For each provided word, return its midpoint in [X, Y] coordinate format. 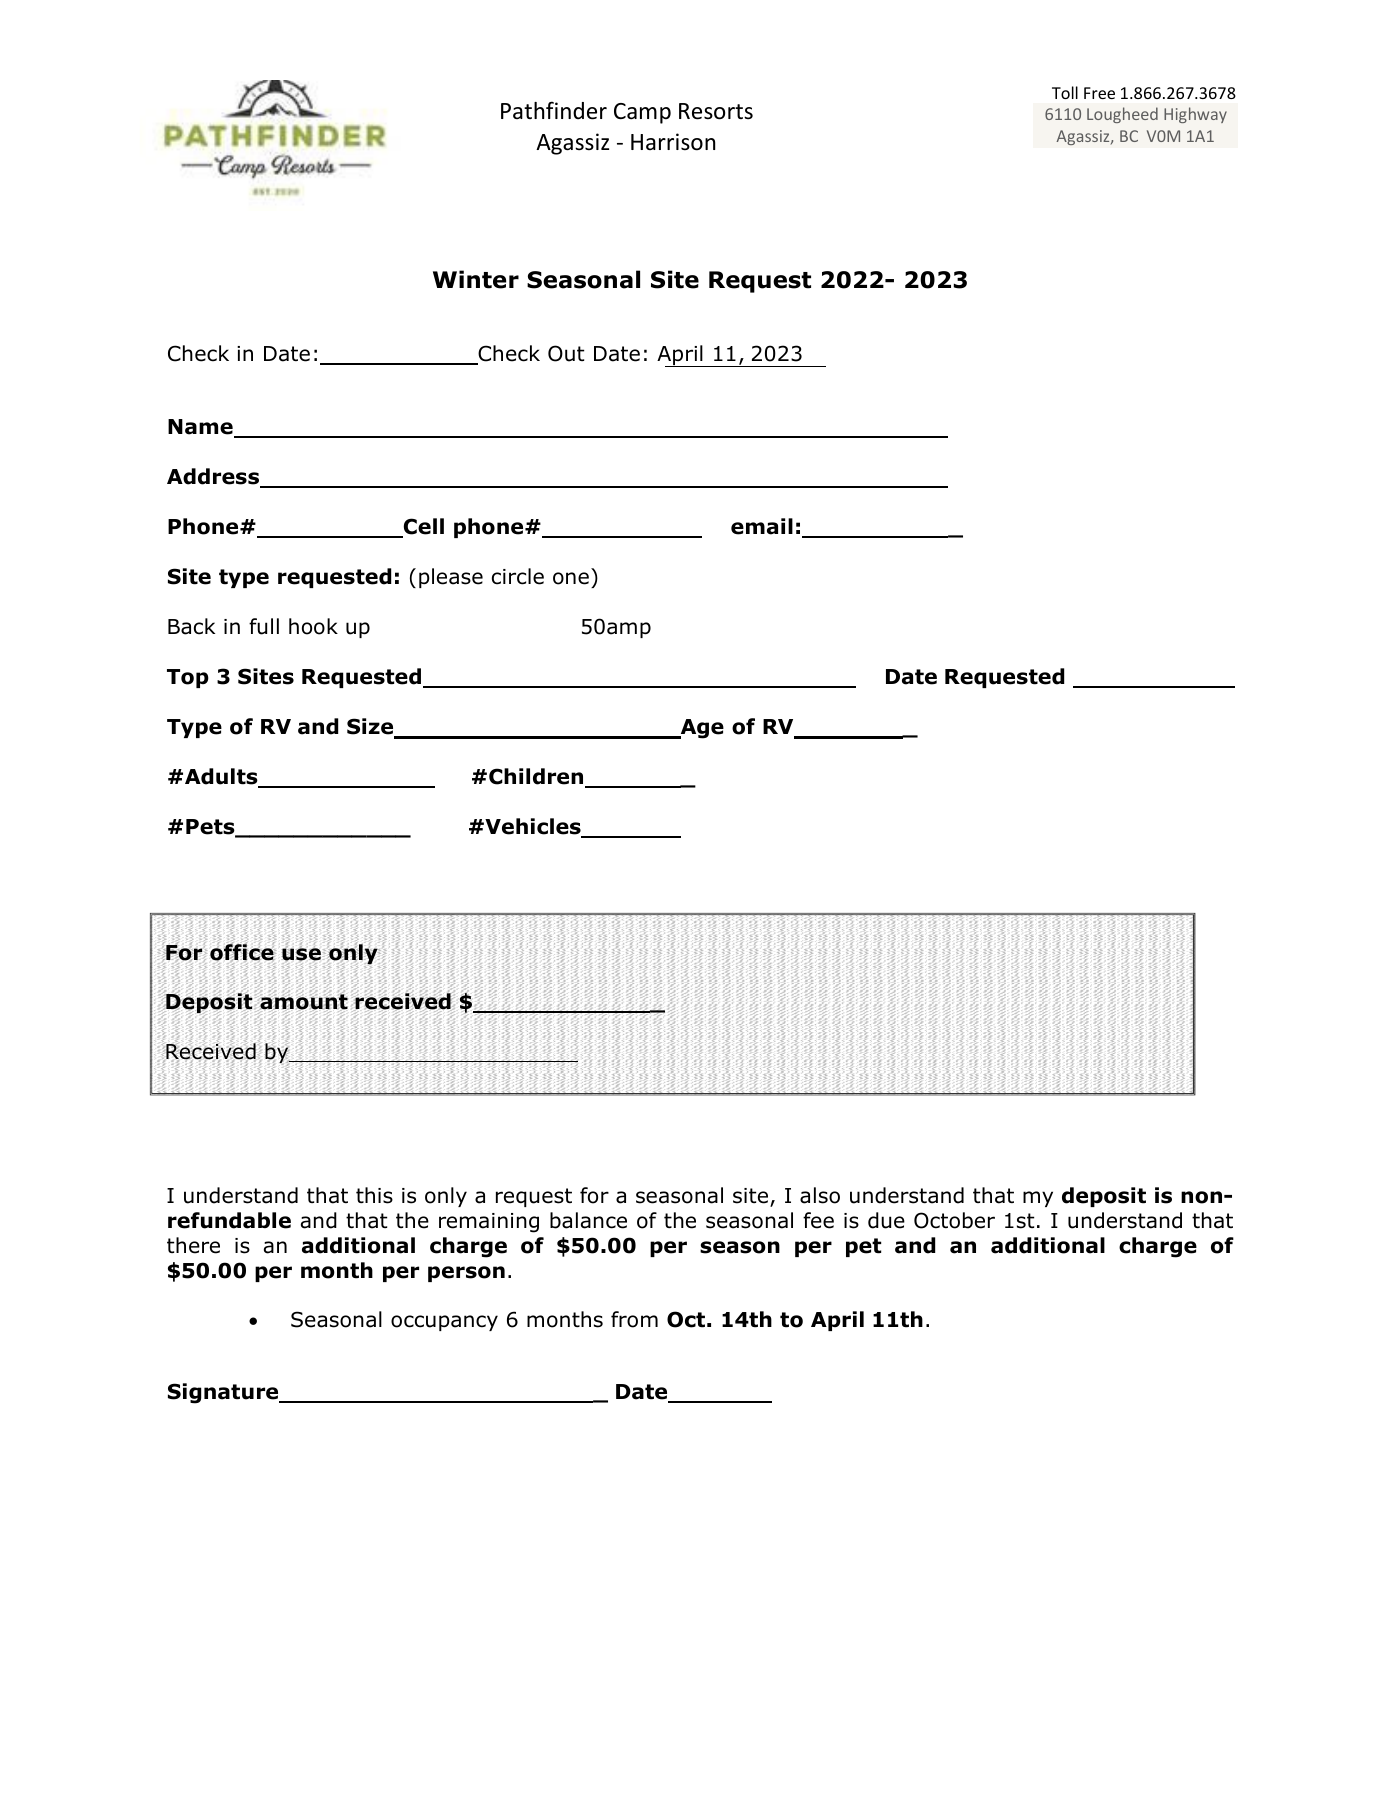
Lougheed [1122, 115]
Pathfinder [554, 110]
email [762, 526]
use [301, 954]
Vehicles [533, 828]
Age [701, 729]
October [954, 1220]
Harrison [673, 142]
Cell [423, 527]
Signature [224, 1393]
